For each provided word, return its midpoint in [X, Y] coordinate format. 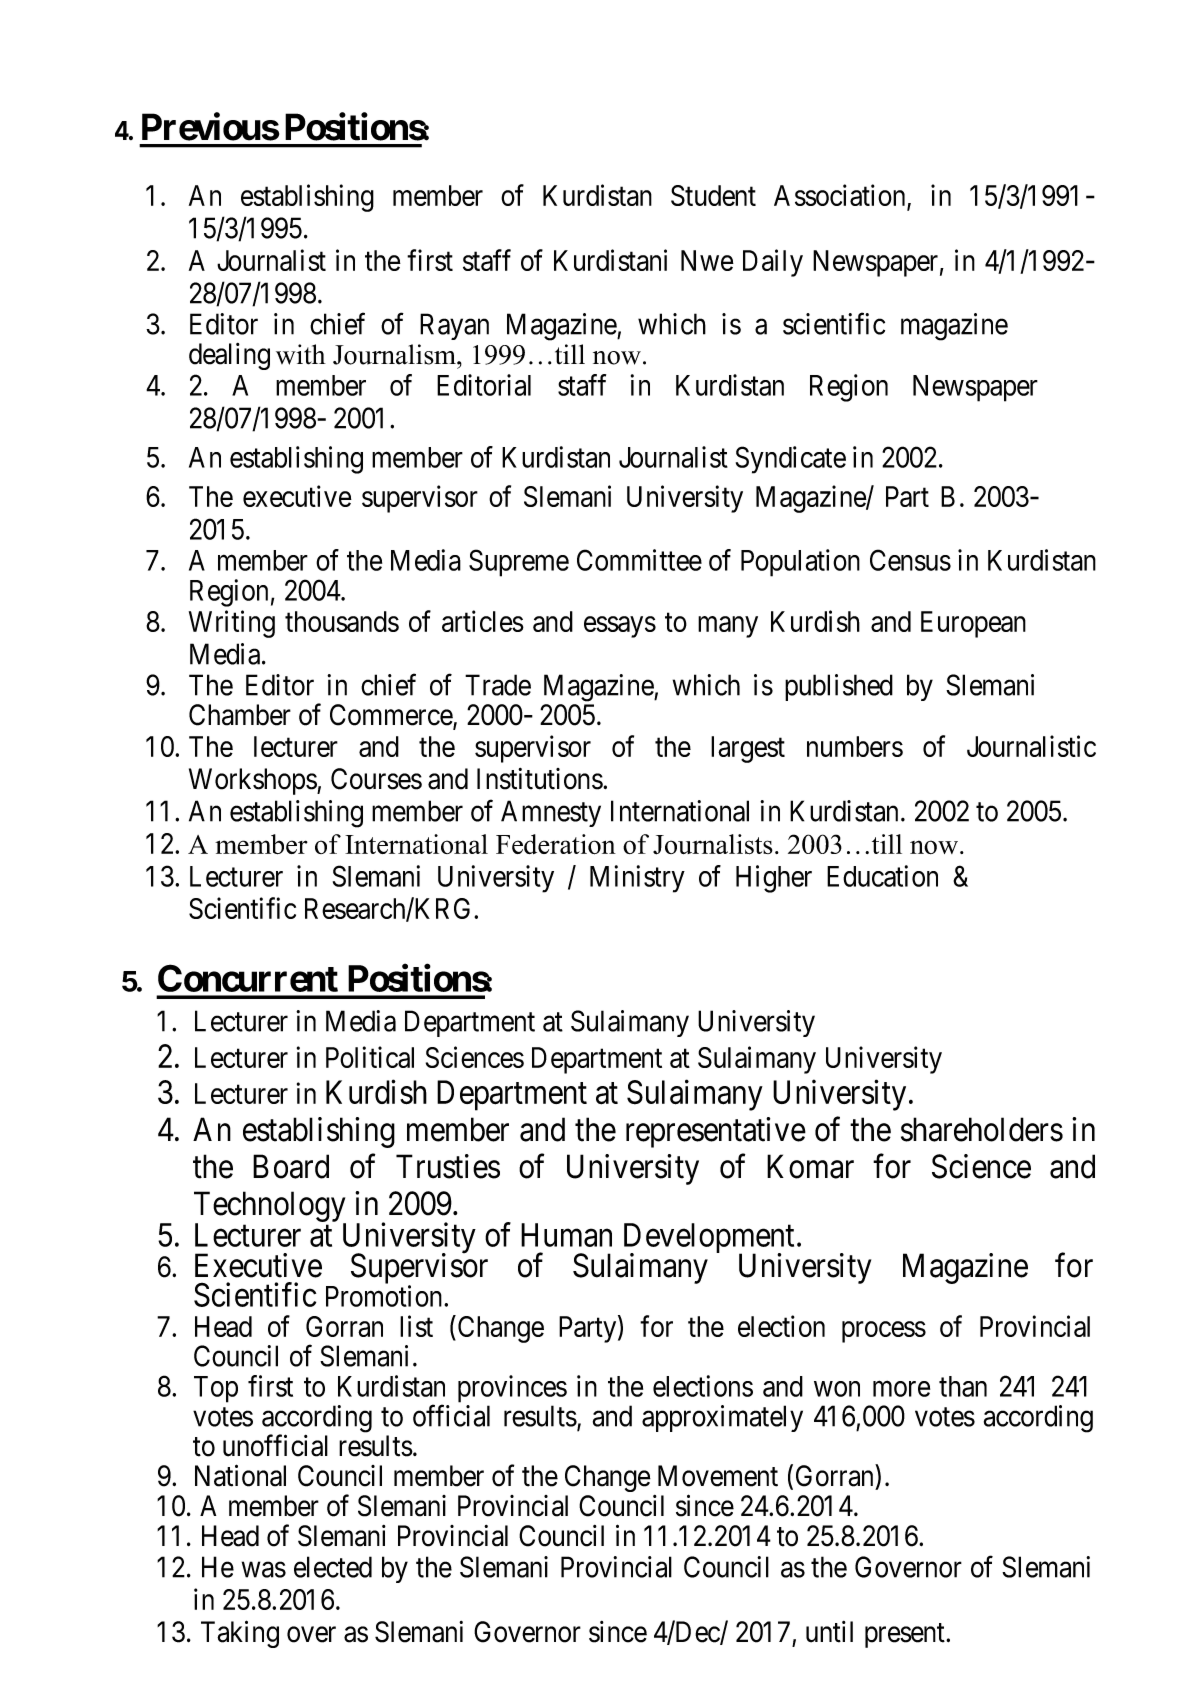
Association [841, 196]
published [839, 687]
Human [566, 1235]
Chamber [240, 715]
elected [333, 1567]
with [301, 354]
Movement [718, 1476]
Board [291, 1166]
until [829, 1632]
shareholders [982, 1129]
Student [713, 195]
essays [620, 627]
